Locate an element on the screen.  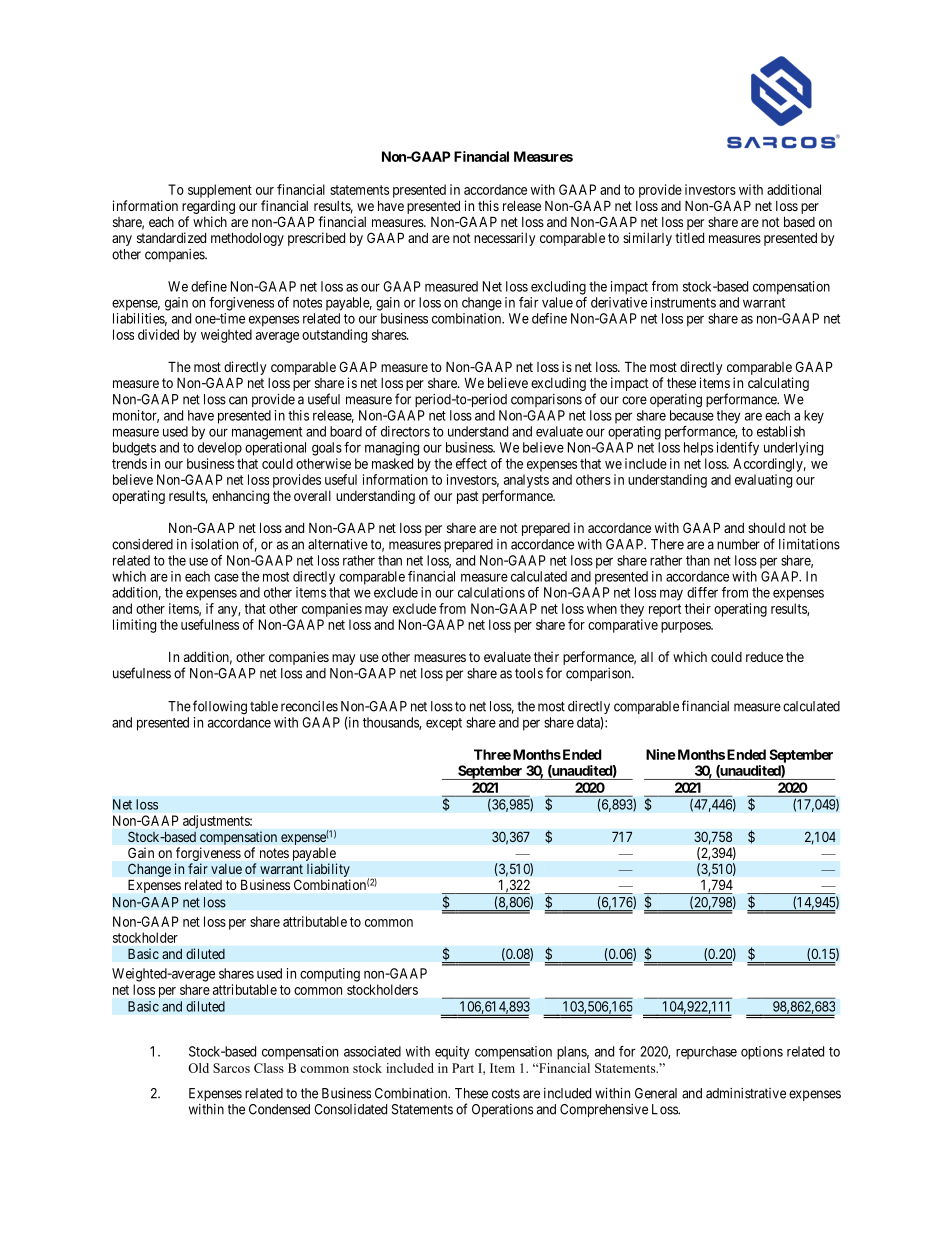
regarding is located at coordinates (208, 207).
